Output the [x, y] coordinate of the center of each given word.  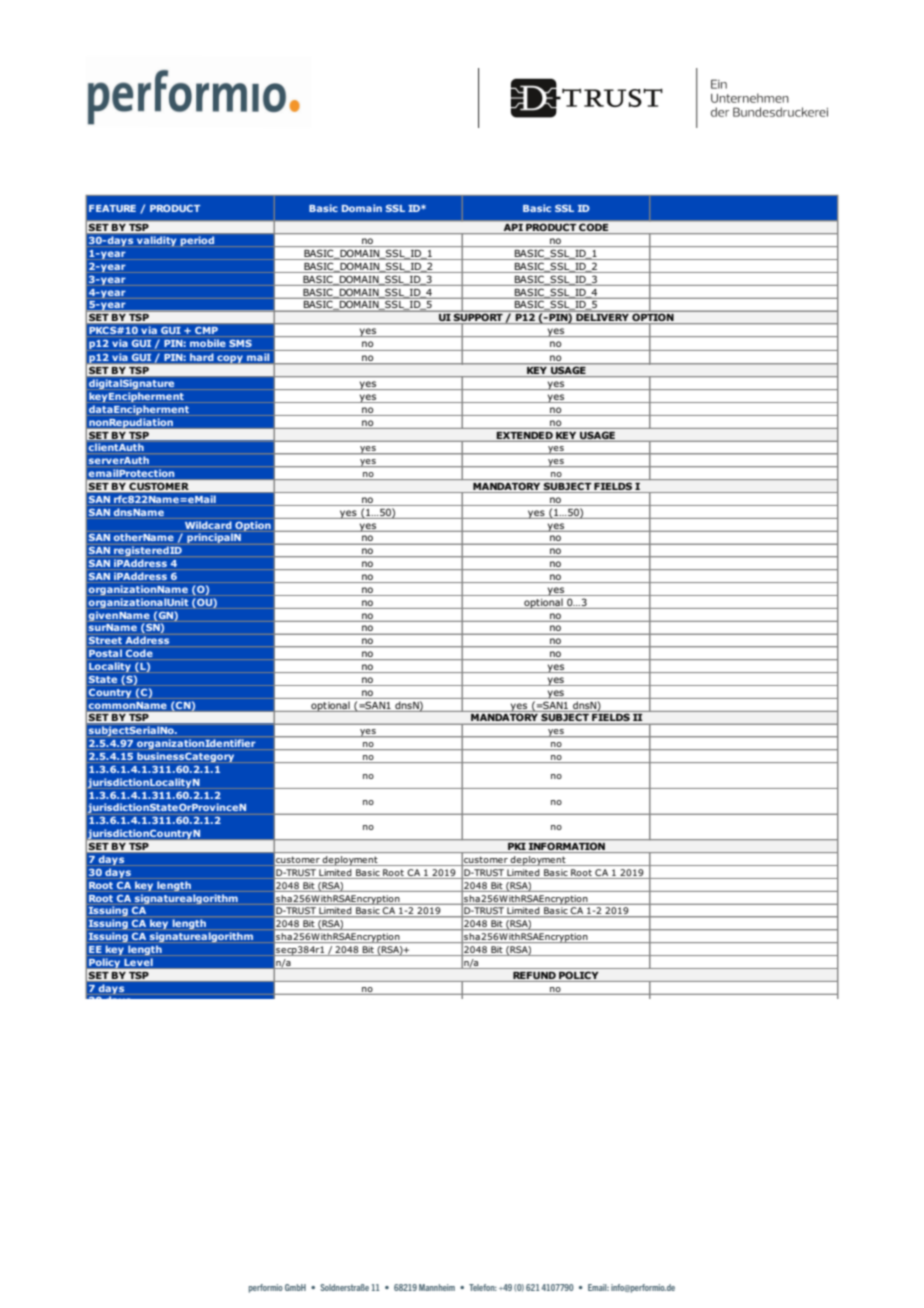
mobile [207, 343]
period [197, 241]
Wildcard [208, 525]
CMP [206, 330]
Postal [105, 653]
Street [105, 640]
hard [201, 357]
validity [156, 241]
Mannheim [437, 1287]
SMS [240, 343]
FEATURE [112, 208]
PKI [517, 848]
